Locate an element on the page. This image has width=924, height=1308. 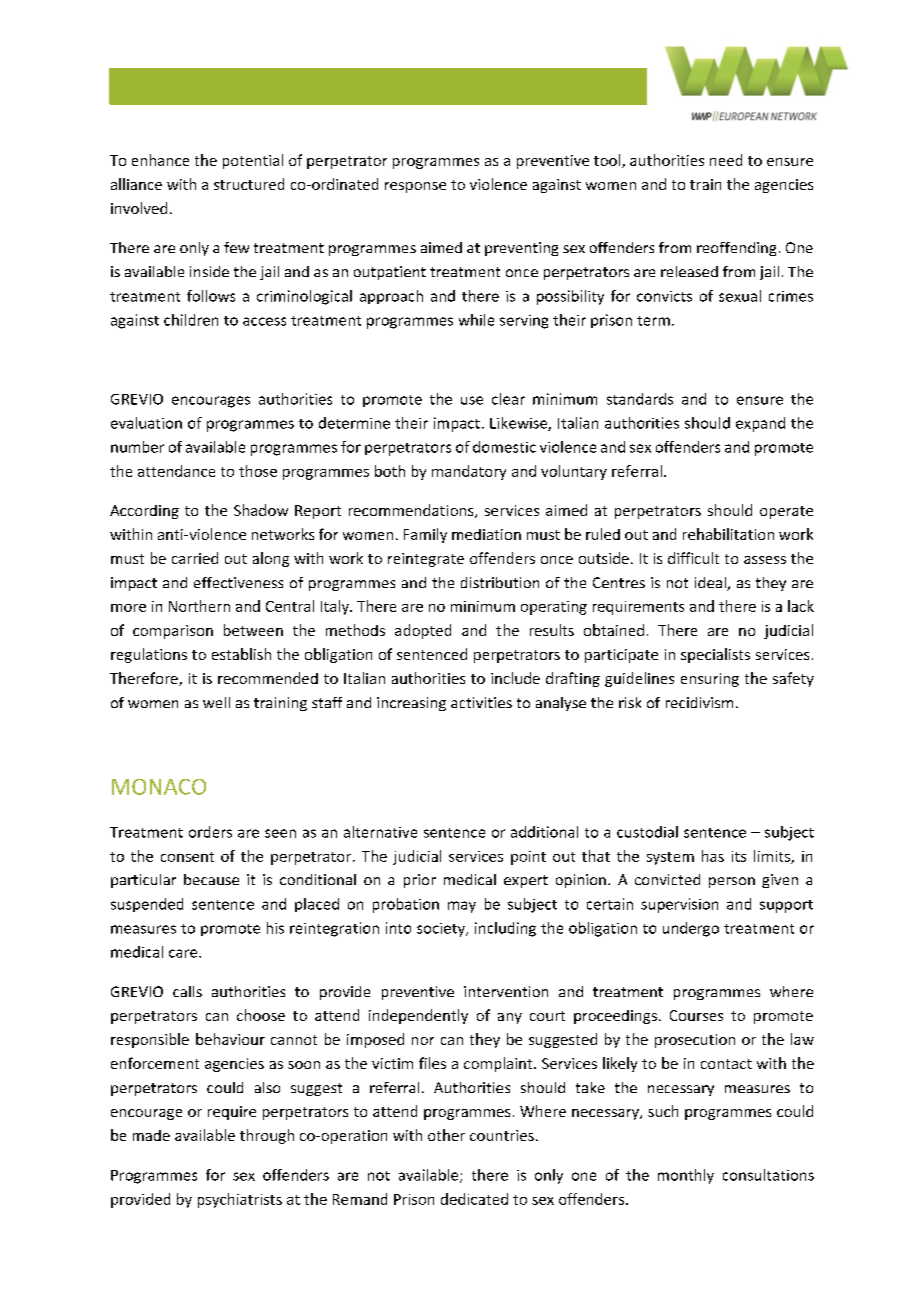
psychiatrists is located at coordinates (240, 1200).
